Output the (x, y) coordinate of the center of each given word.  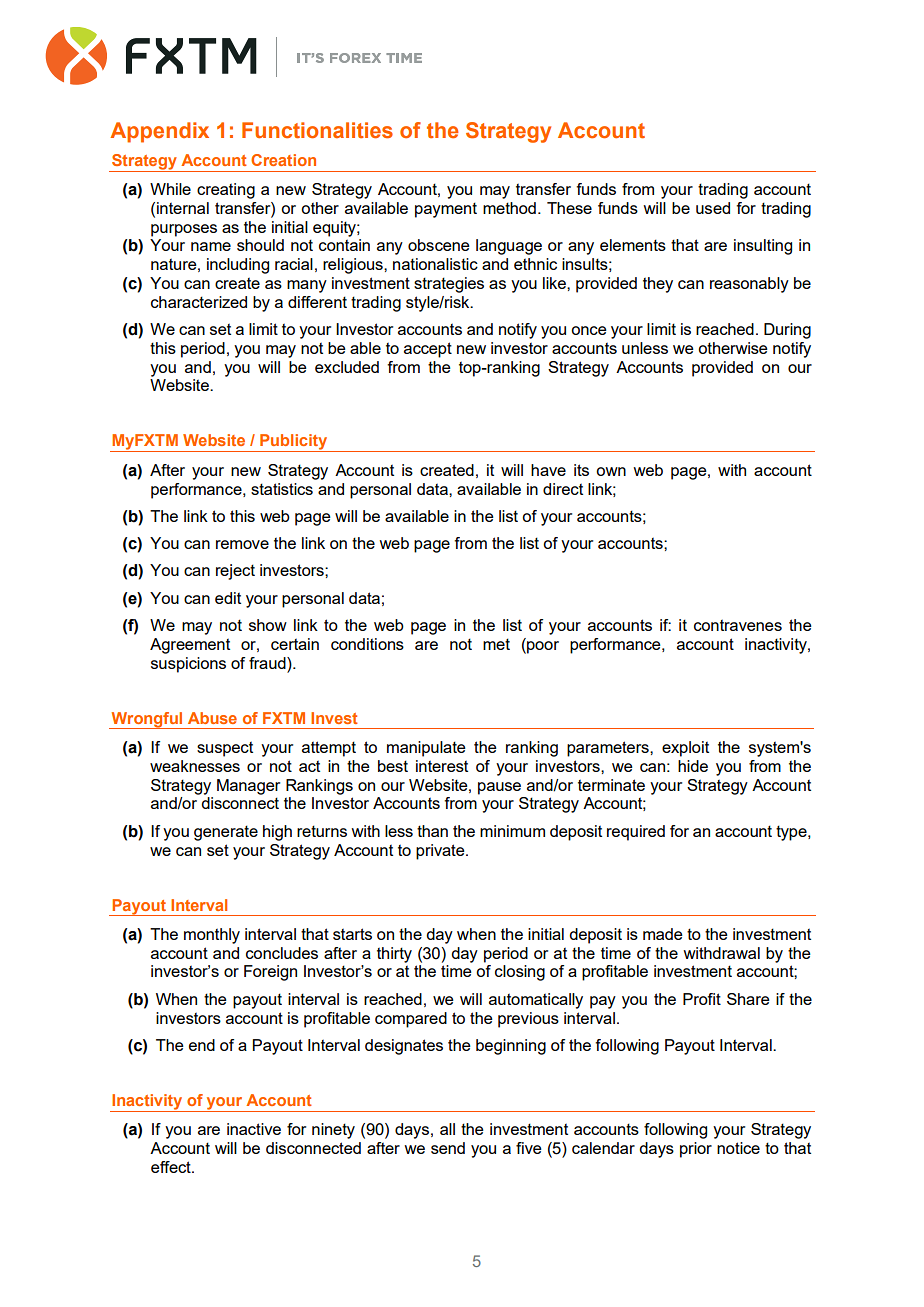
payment (446, 210)
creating (226, 191)
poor (542, 647)
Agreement (190, 646)
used (713, 208)
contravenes (738, 625)
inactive (254, 1129)
